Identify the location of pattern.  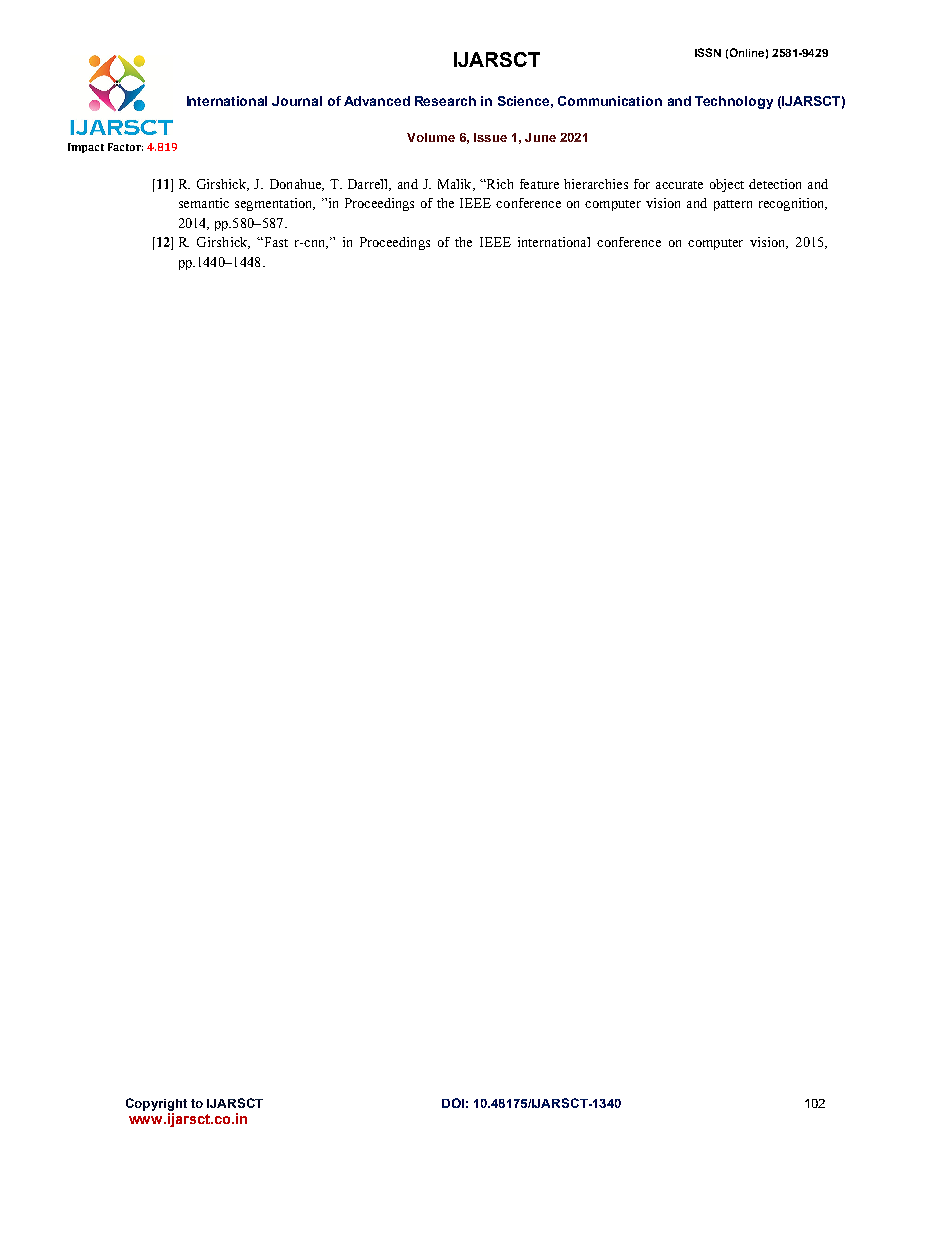
(733, 205).
